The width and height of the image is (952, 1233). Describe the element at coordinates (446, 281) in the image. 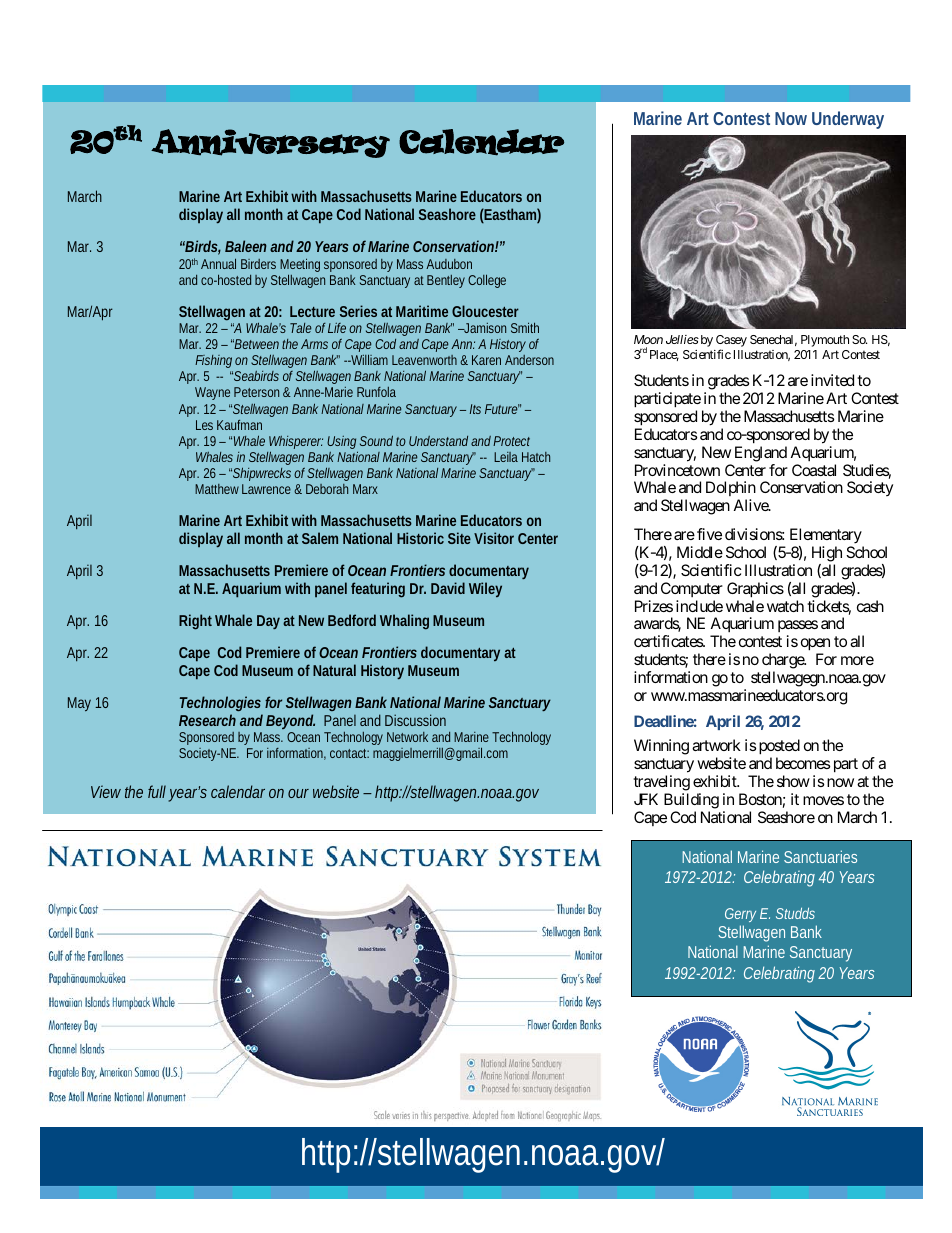

I see `Bentley` at that location.
